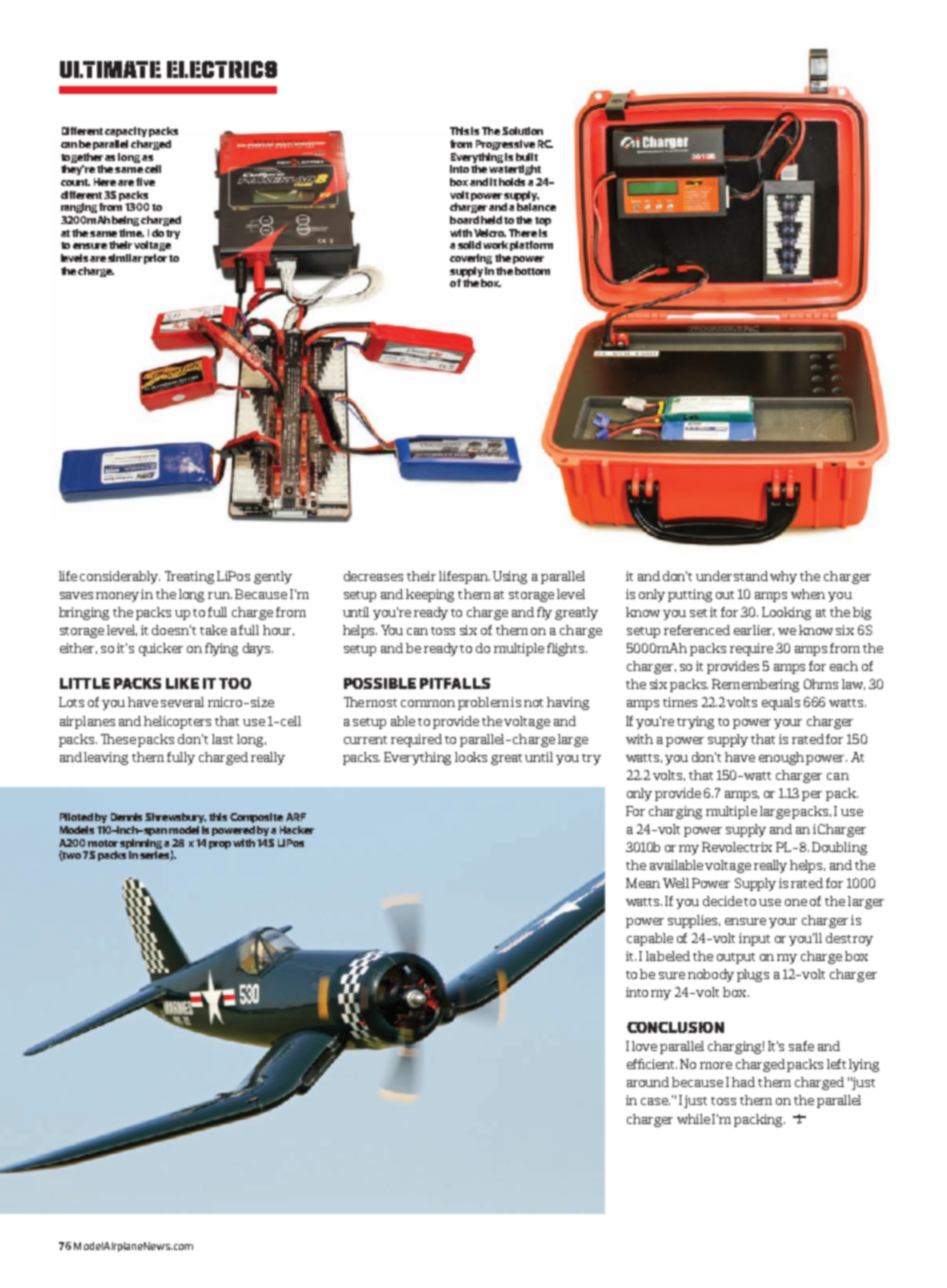 The image size is (947, 1288). What do you see at coordinates (732, 576) in the screenshot?
I see `understand` at bounding box center [732, 576].
